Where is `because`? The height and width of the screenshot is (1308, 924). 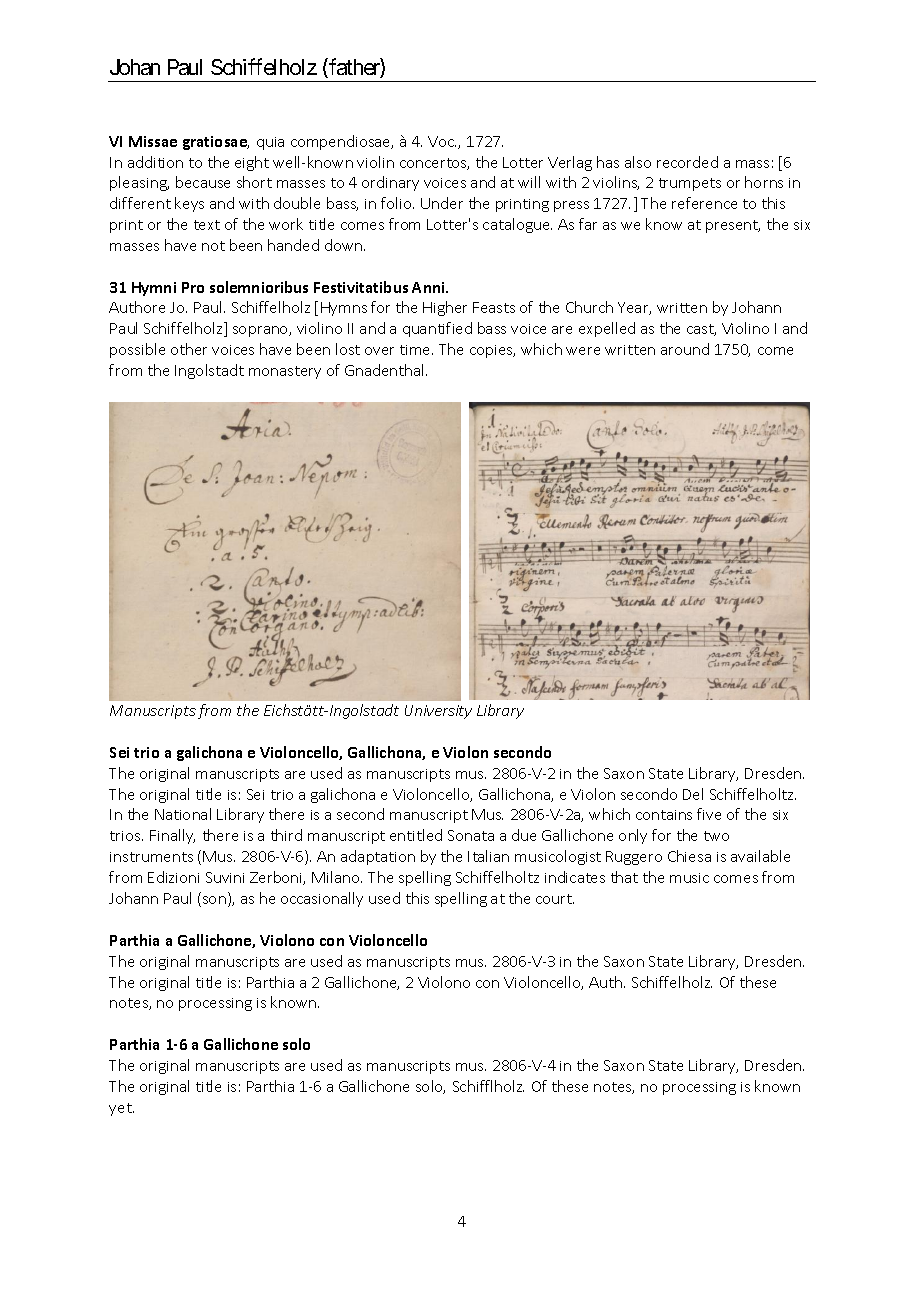 because is located at coordinates (203, 182).
